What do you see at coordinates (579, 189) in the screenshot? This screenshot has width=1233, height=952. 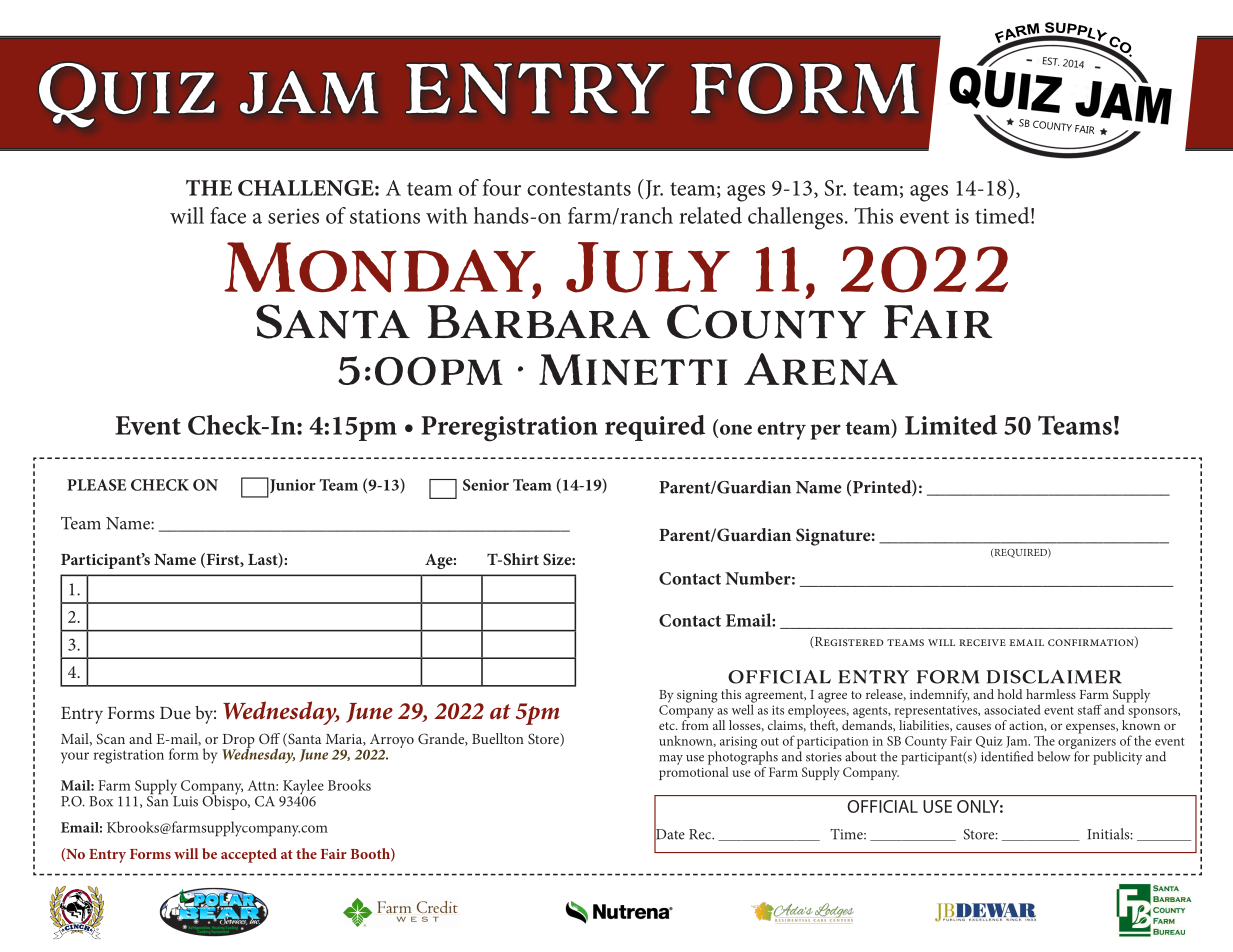 I see `contestants` at bounding box center [579, 189].
